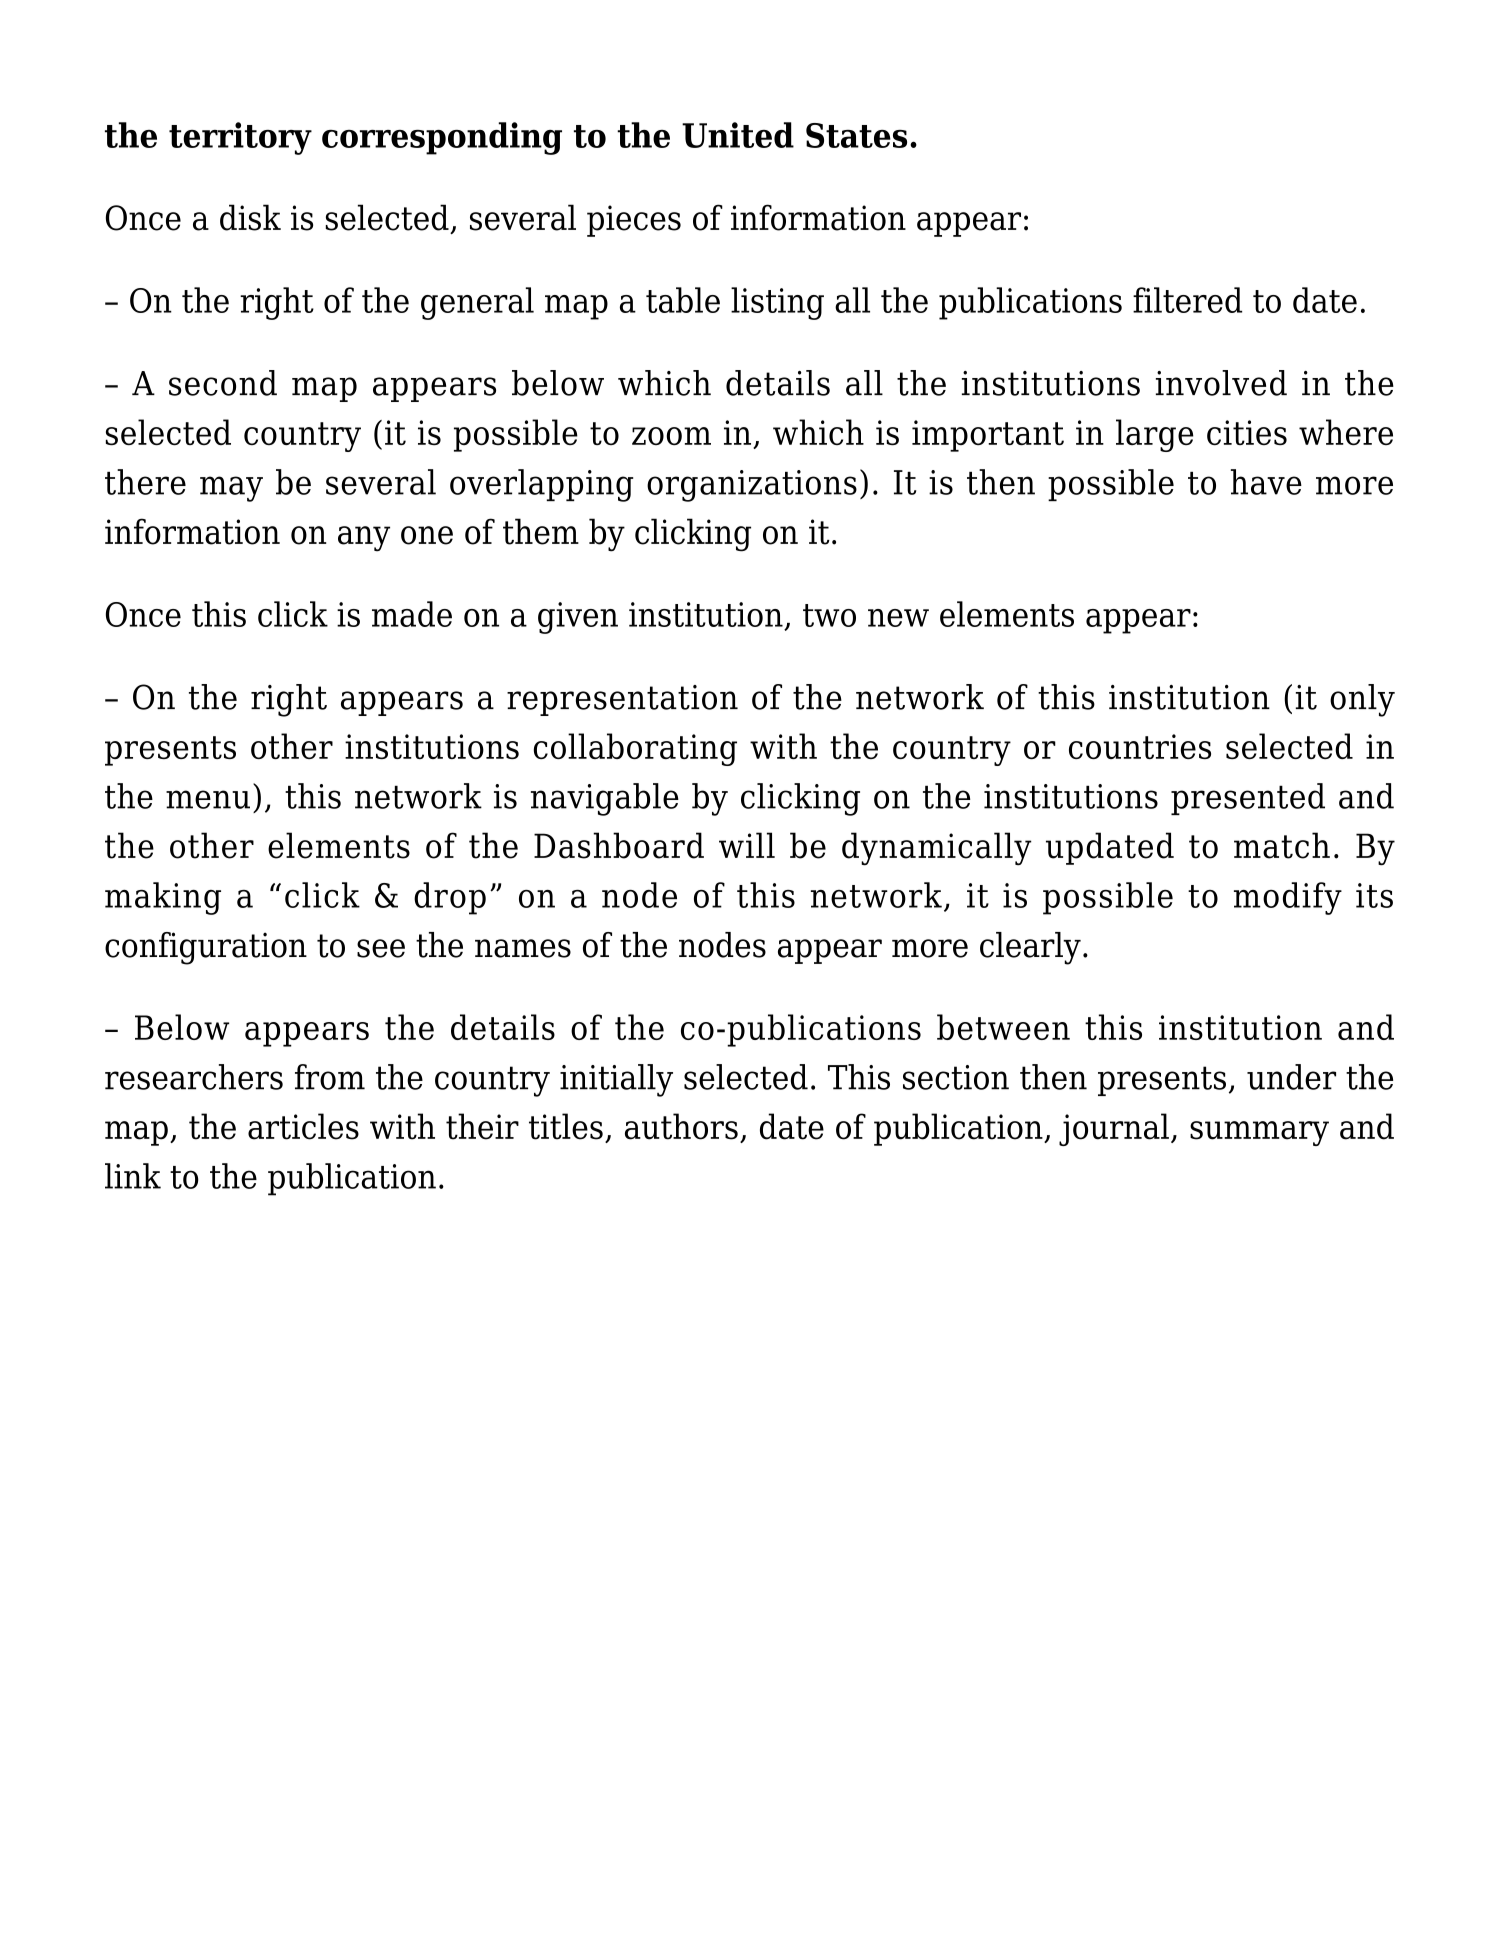 The height and width of the screenshot is (1939, 1499). What do you see at coordinates (622, 700) in the screenshot?
I see `representation` at bounding box center [622, 700].
